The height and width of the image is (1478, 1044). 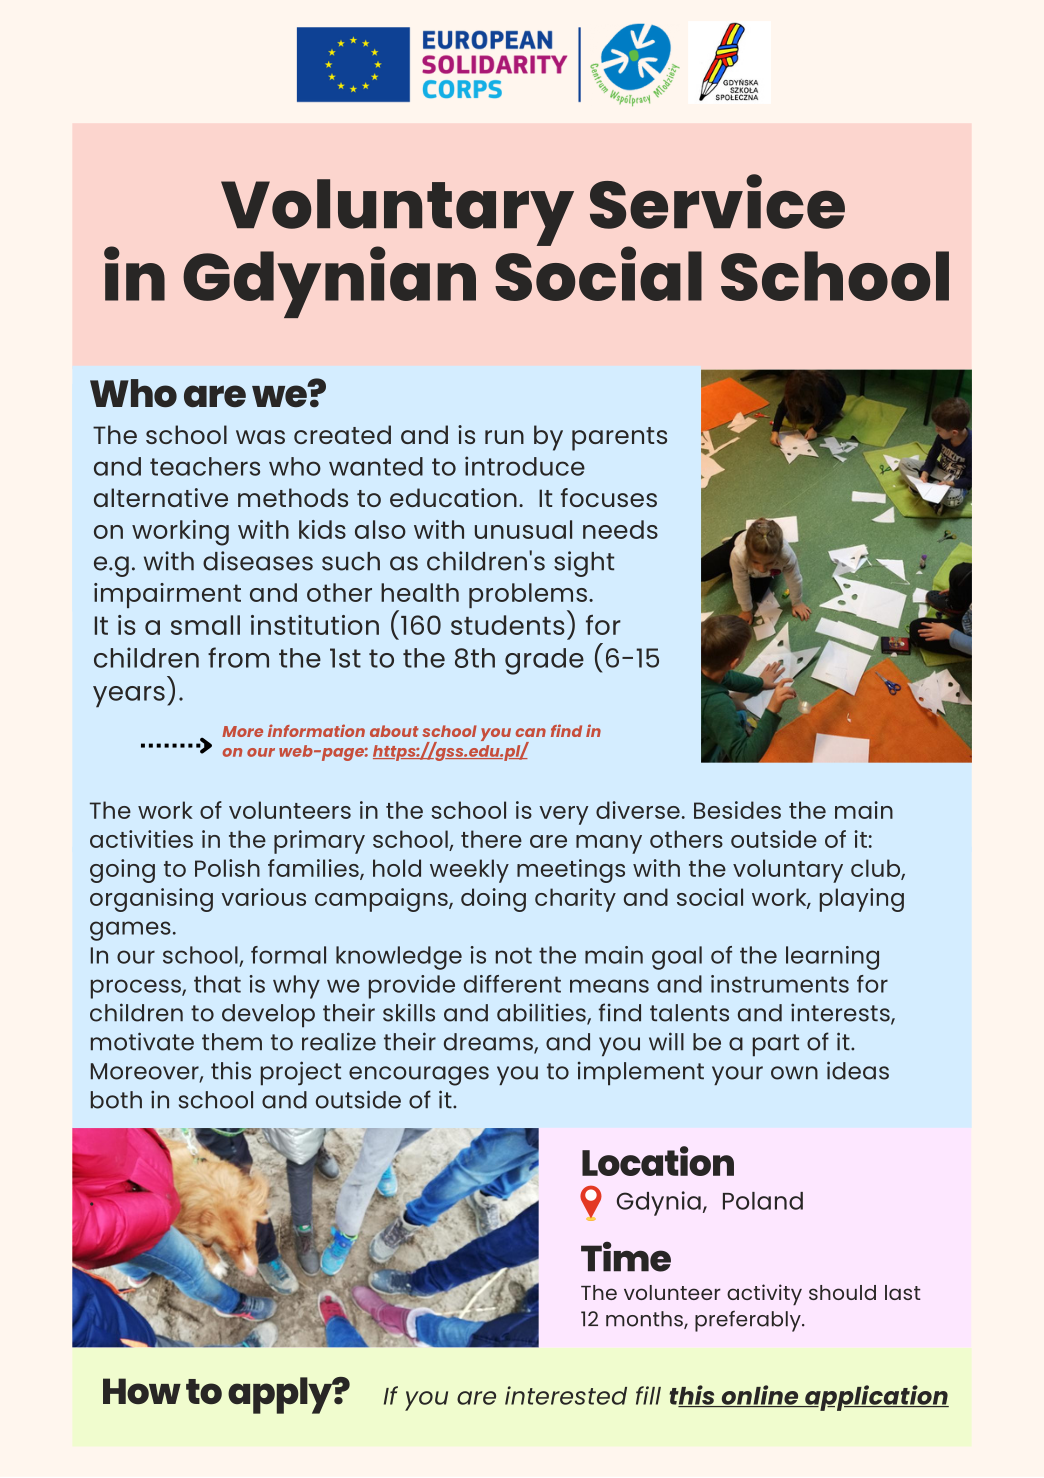 What do you see at coordinates (141, 839) in the image?
I see `activities` at bounding box center [141, 839].
